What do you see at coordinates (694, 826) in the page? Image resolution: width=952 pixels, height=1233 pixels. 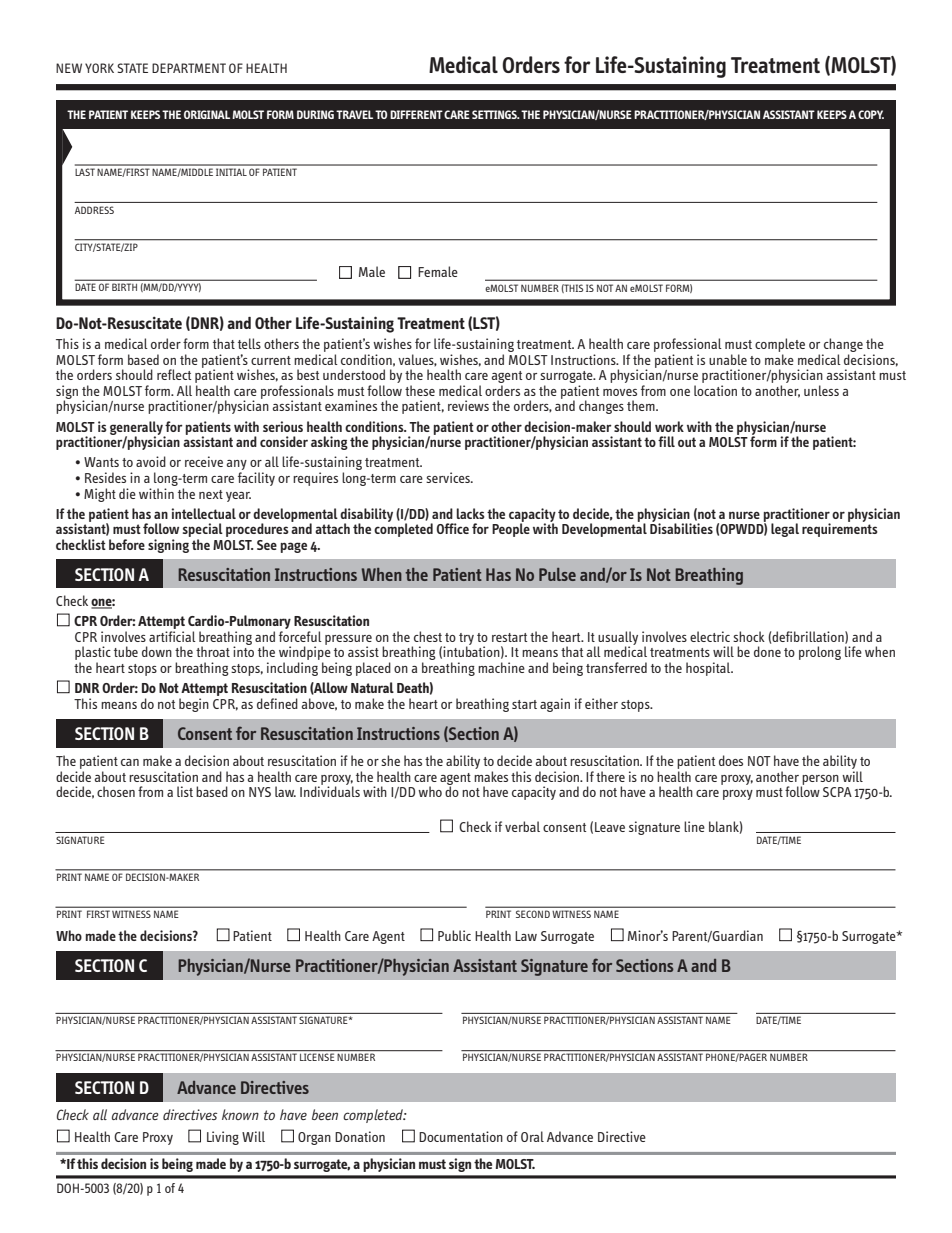 I see `line` at bounding box center [694, 826].
